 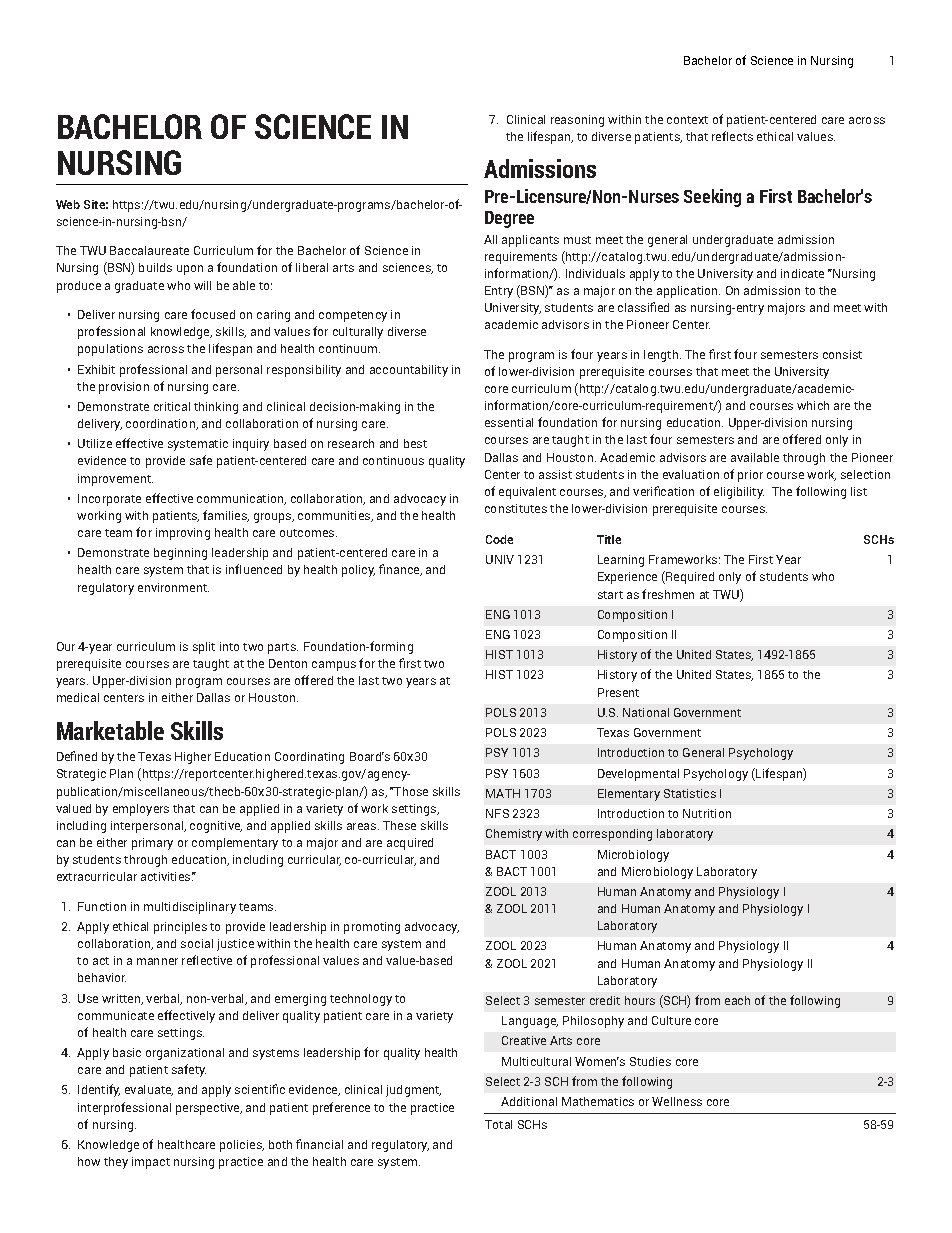 I want to click on Degree, so click(x=509, y=219).
